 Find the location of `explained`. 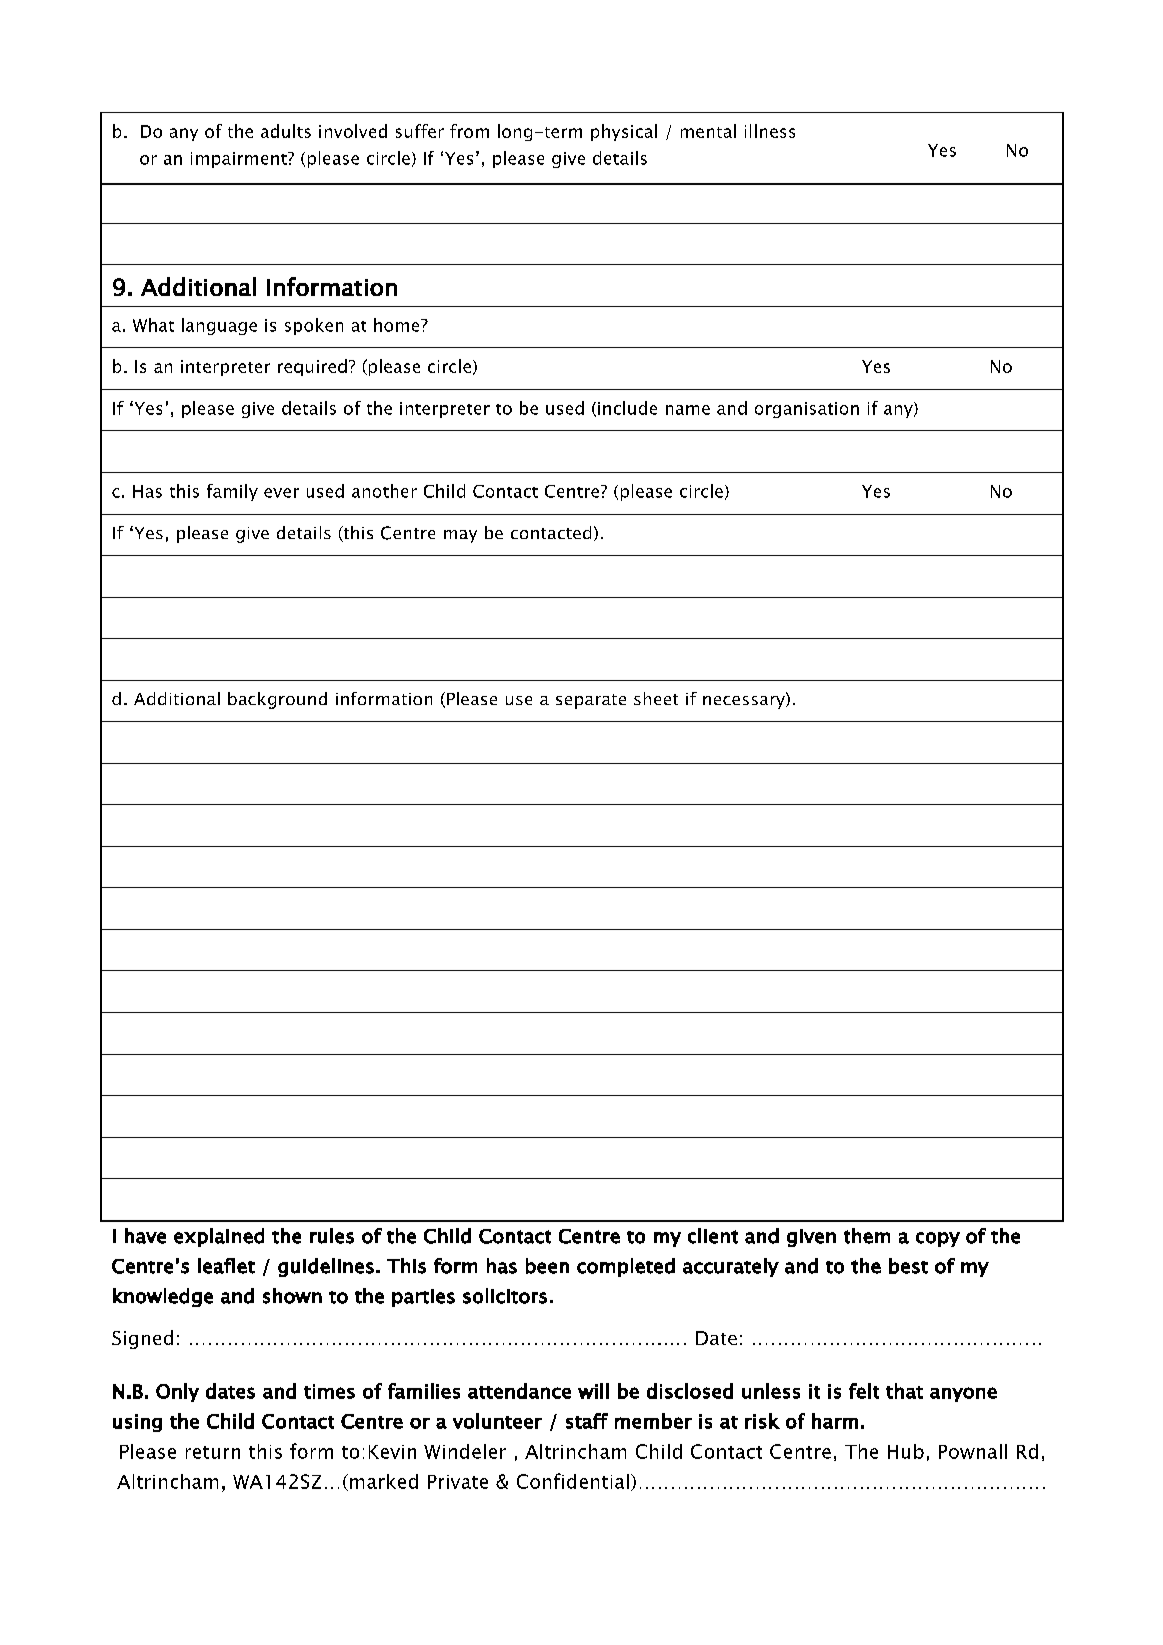

explained is located at coordinates (219, 1237).
